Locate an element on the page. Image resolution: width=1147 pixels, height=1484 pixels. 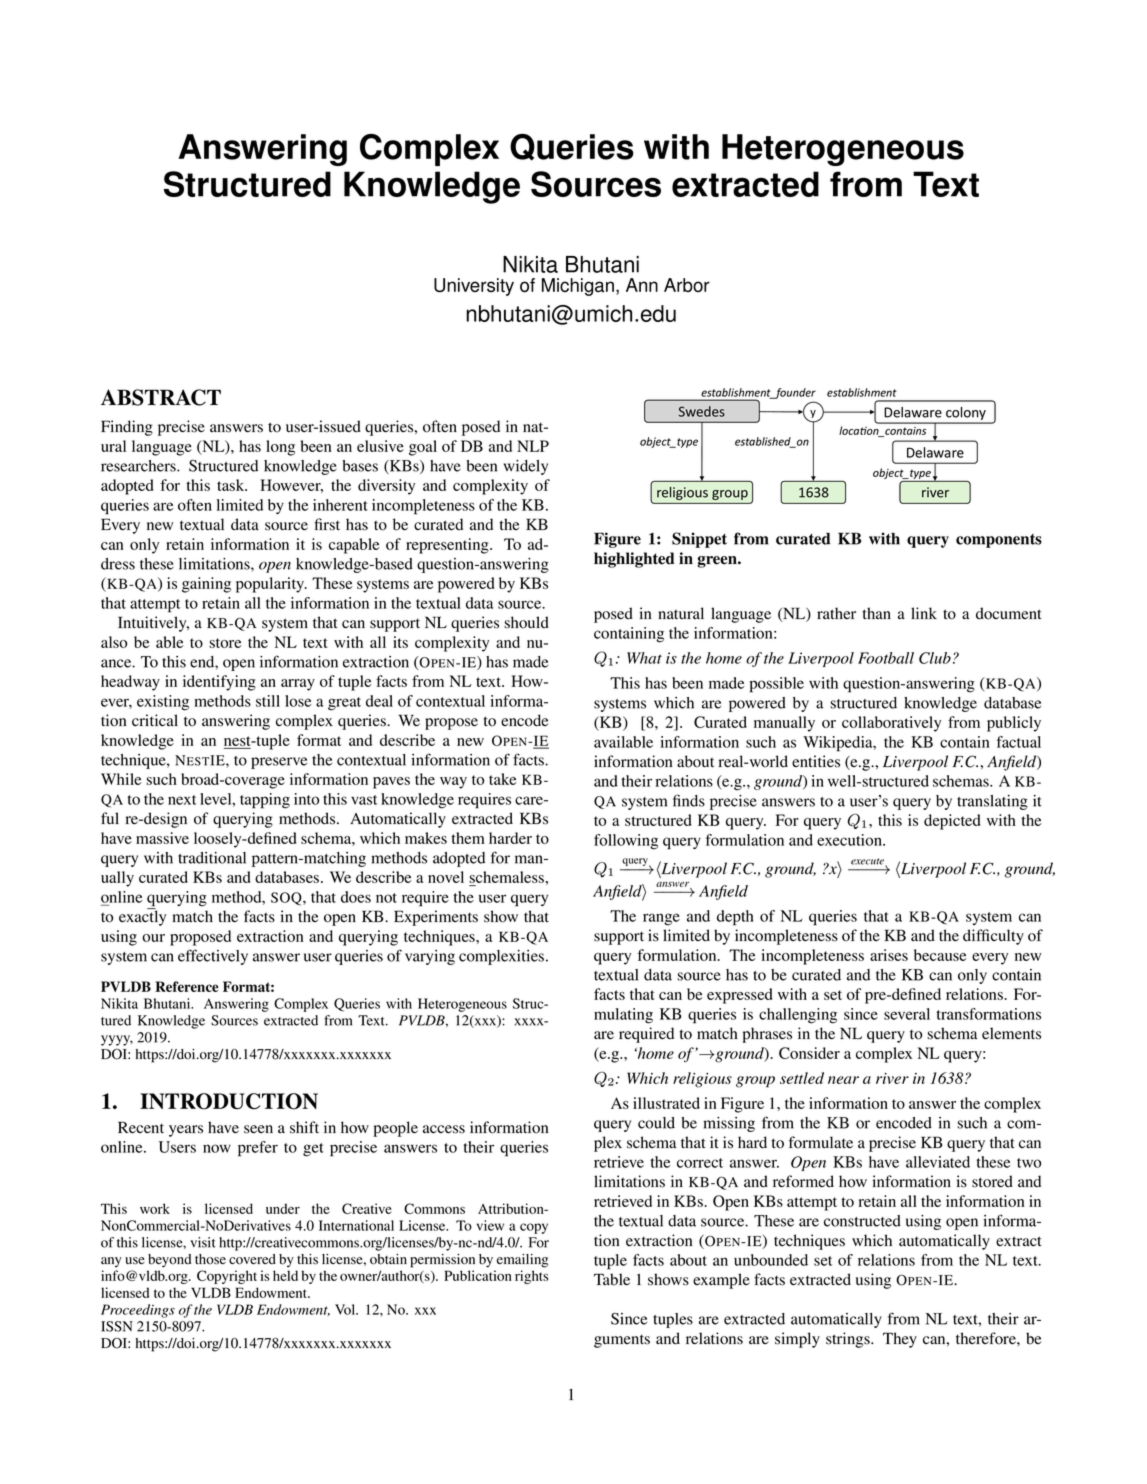
seen is located at coordinates (258, 1129).
